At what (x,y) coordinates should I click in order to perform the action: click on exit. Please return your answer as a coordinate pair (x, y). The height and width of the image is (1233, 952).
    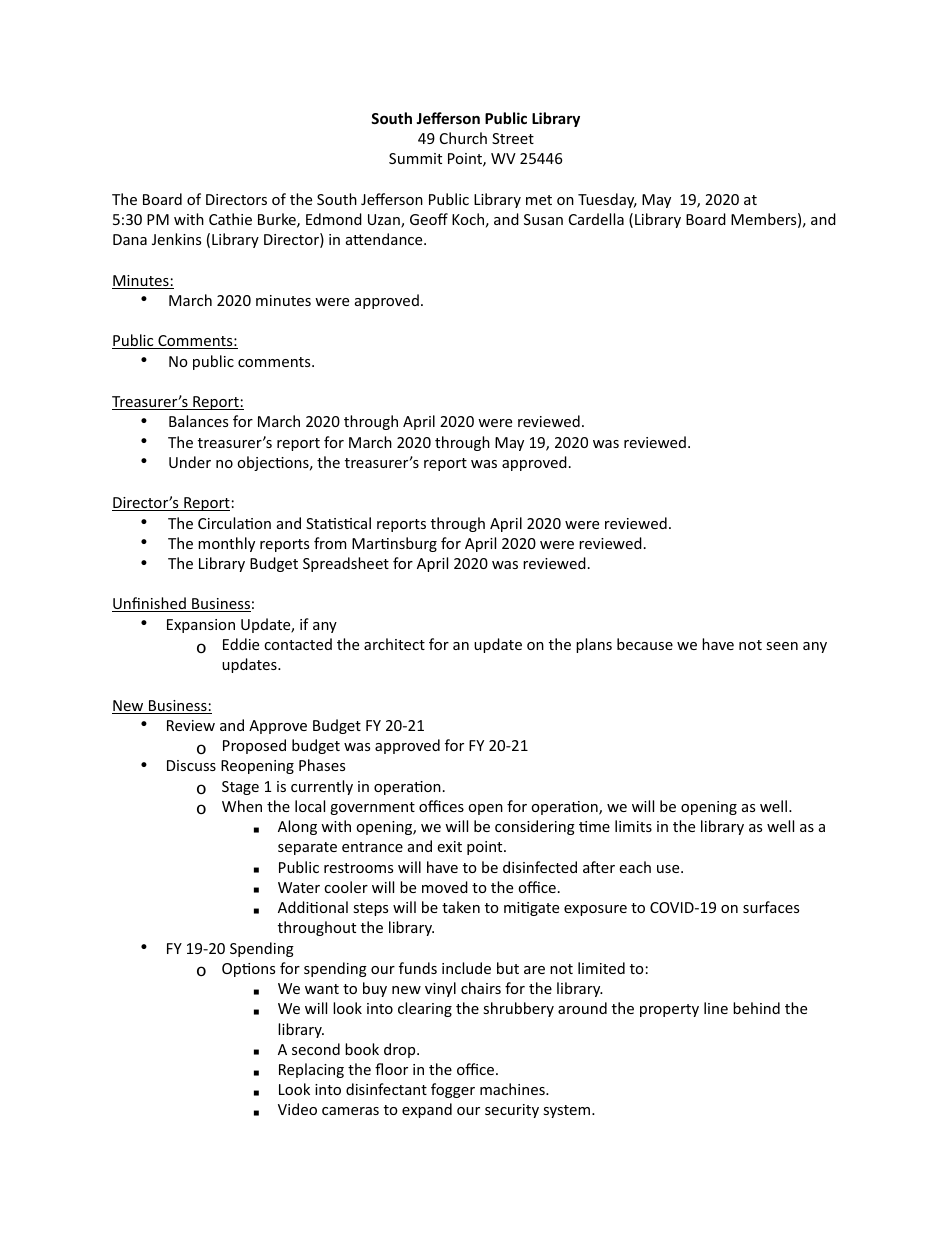
    Looking at the image, I should click on (449, 846).
